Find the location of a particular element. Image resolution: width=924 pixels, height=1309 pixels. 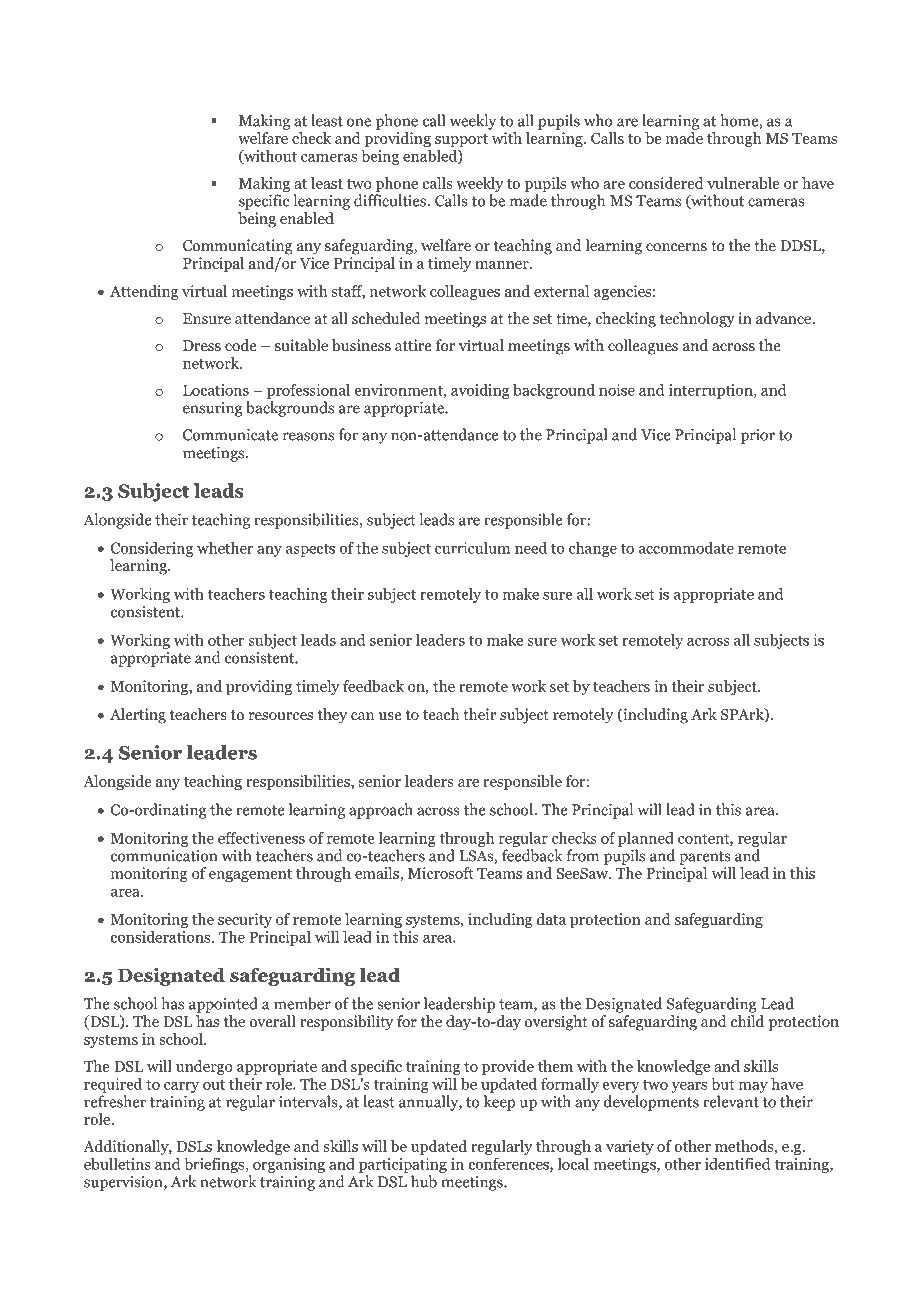

curriculum is located at coordinates (472, 548).
